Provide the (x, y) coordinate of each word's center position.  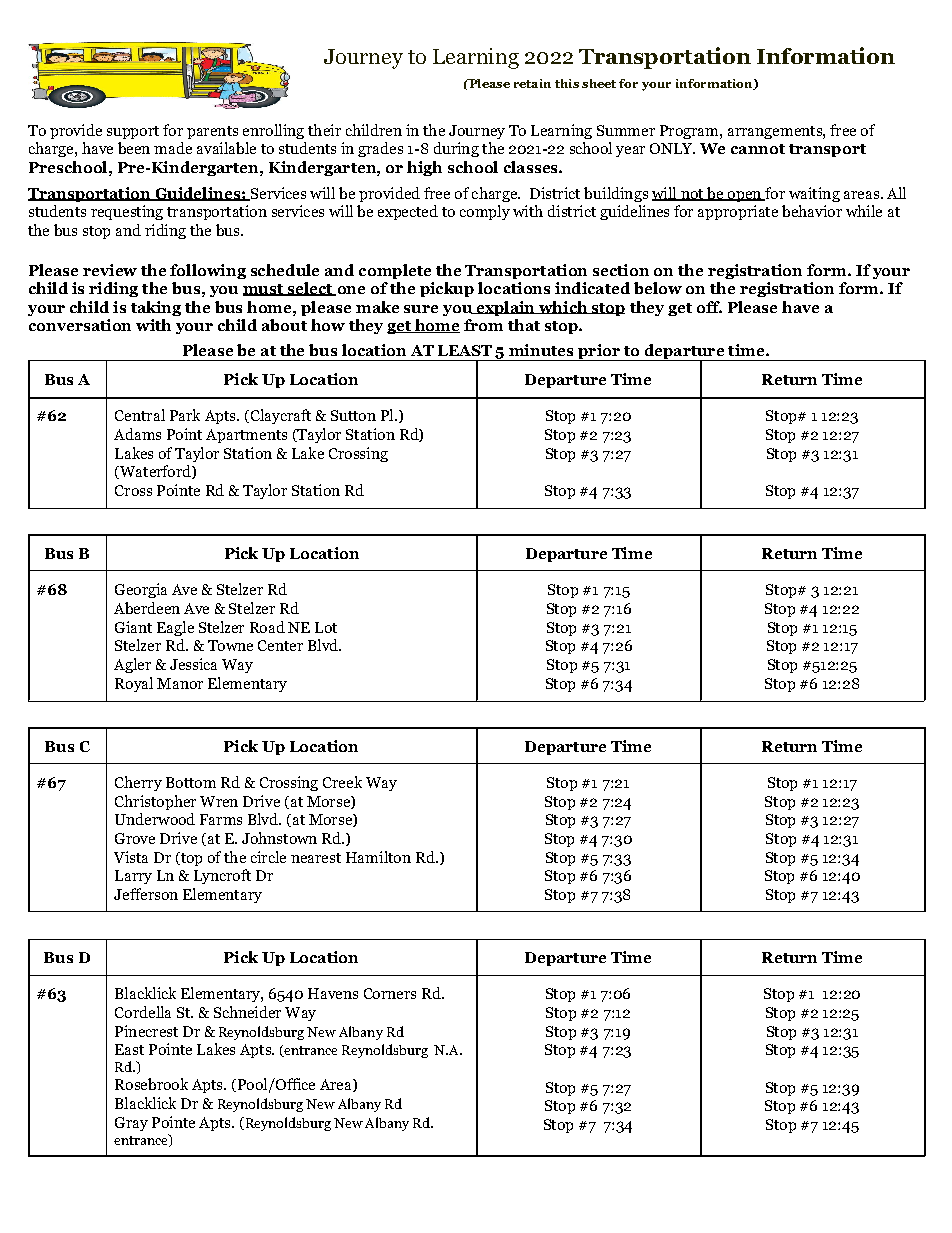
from (483, 325)
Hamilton (378, 857)
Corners (390, 993)
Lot (326, 627)
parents (212, 132)
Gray (131, 1124)
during (456, 149)
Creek (342, 782)
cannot (758, 149)
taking (156, 308)
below (658, 288)
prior (599, 352)
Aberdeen (147, 608)
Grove (135, 838)
